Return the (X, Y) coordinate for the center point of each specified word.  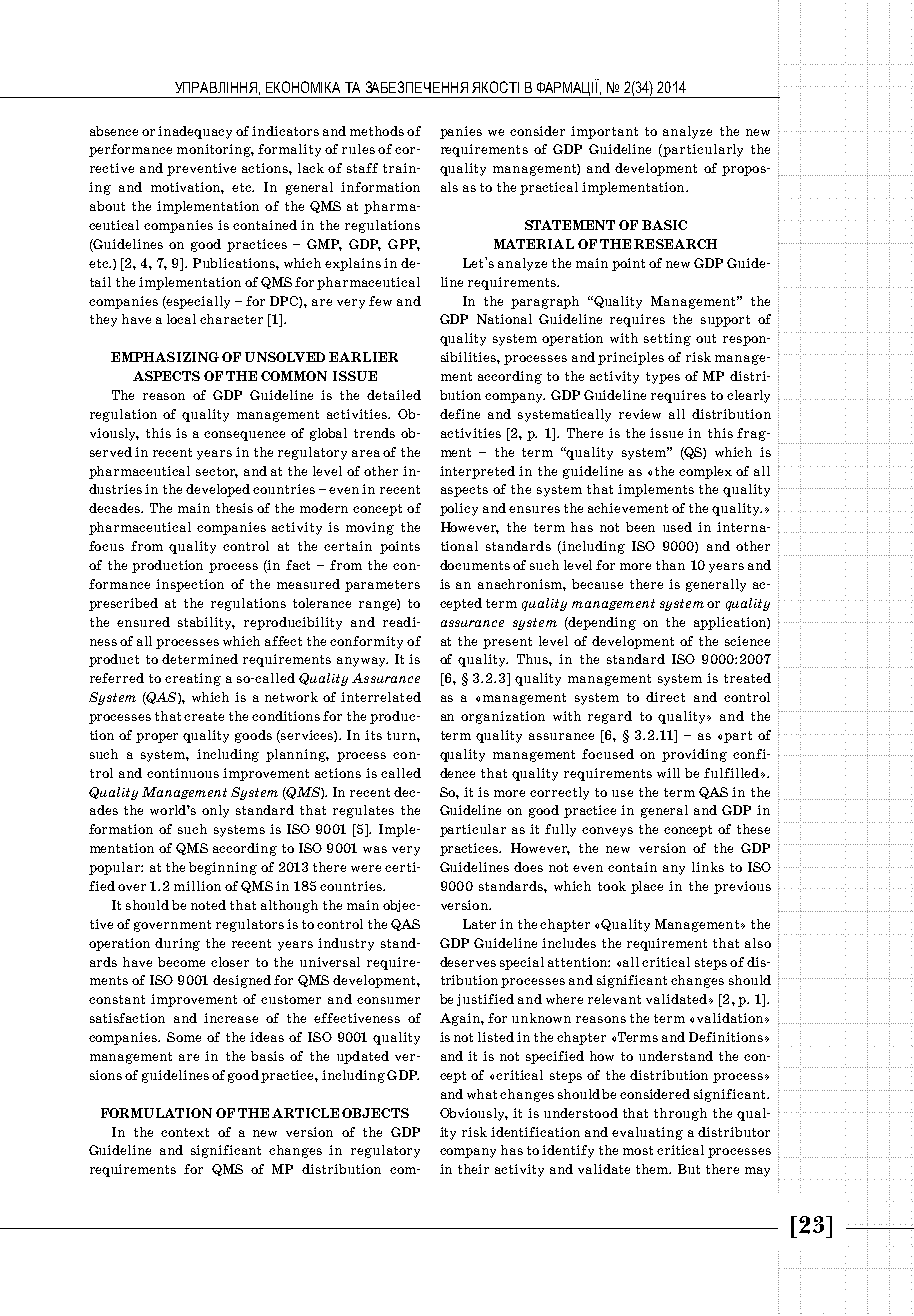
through (680, 1114)
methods (377, 131)
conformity (366, 642)
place (647, 887)
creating (193, 679)
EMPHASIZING (165, 357)
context (185, 1132)
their (473, 1169)
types (663, 378)
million (197, 886)
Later (479, 924)
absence (114, 131)
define (460, 414)
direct (665, 697)
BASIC (664, 225)
